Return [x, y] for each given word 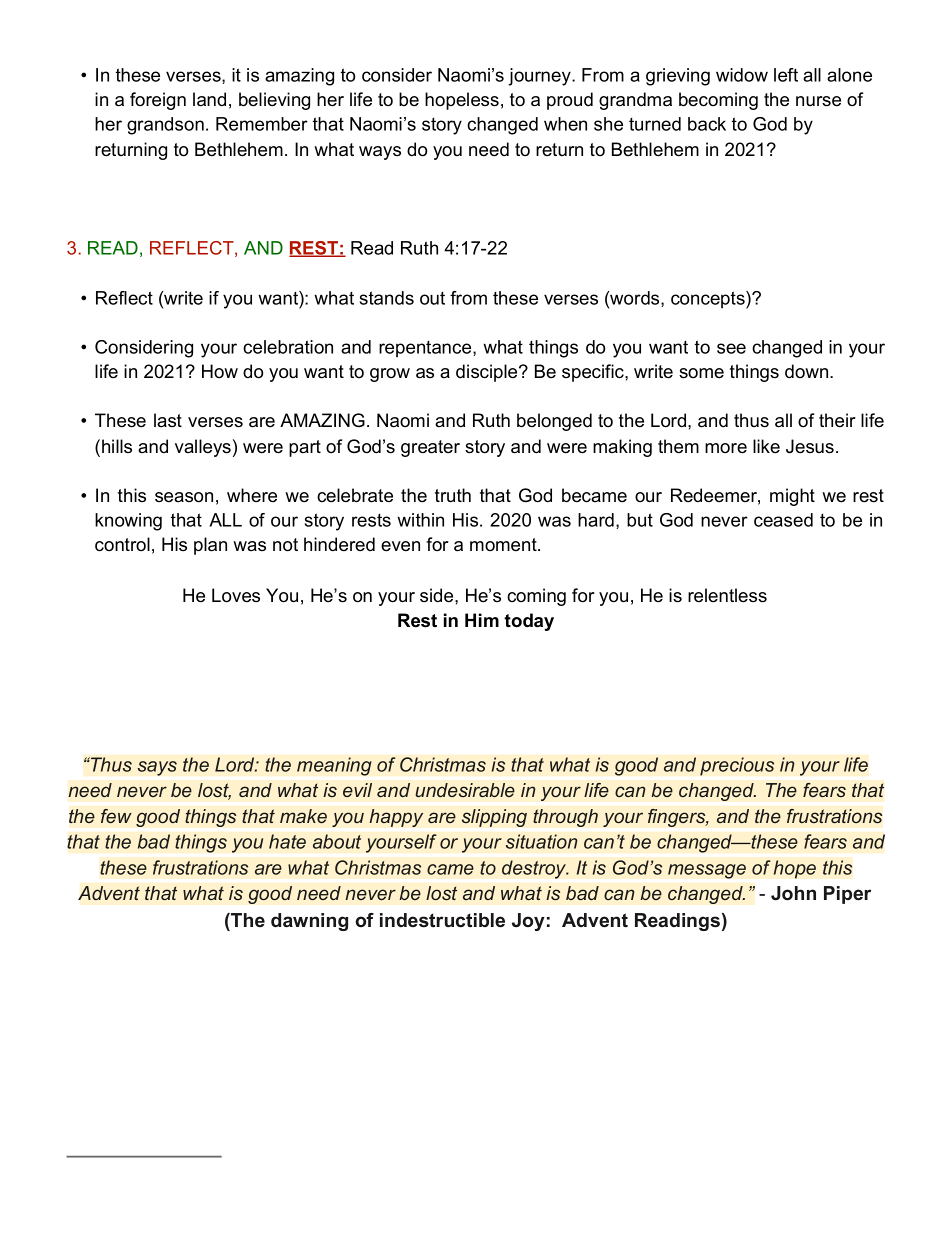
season [184, 497]
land [209, 99]
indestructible [442, 920]
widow [742, 75]
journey [540, 77]
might [792, 497]
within [420, 520]
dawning [309, 922]
